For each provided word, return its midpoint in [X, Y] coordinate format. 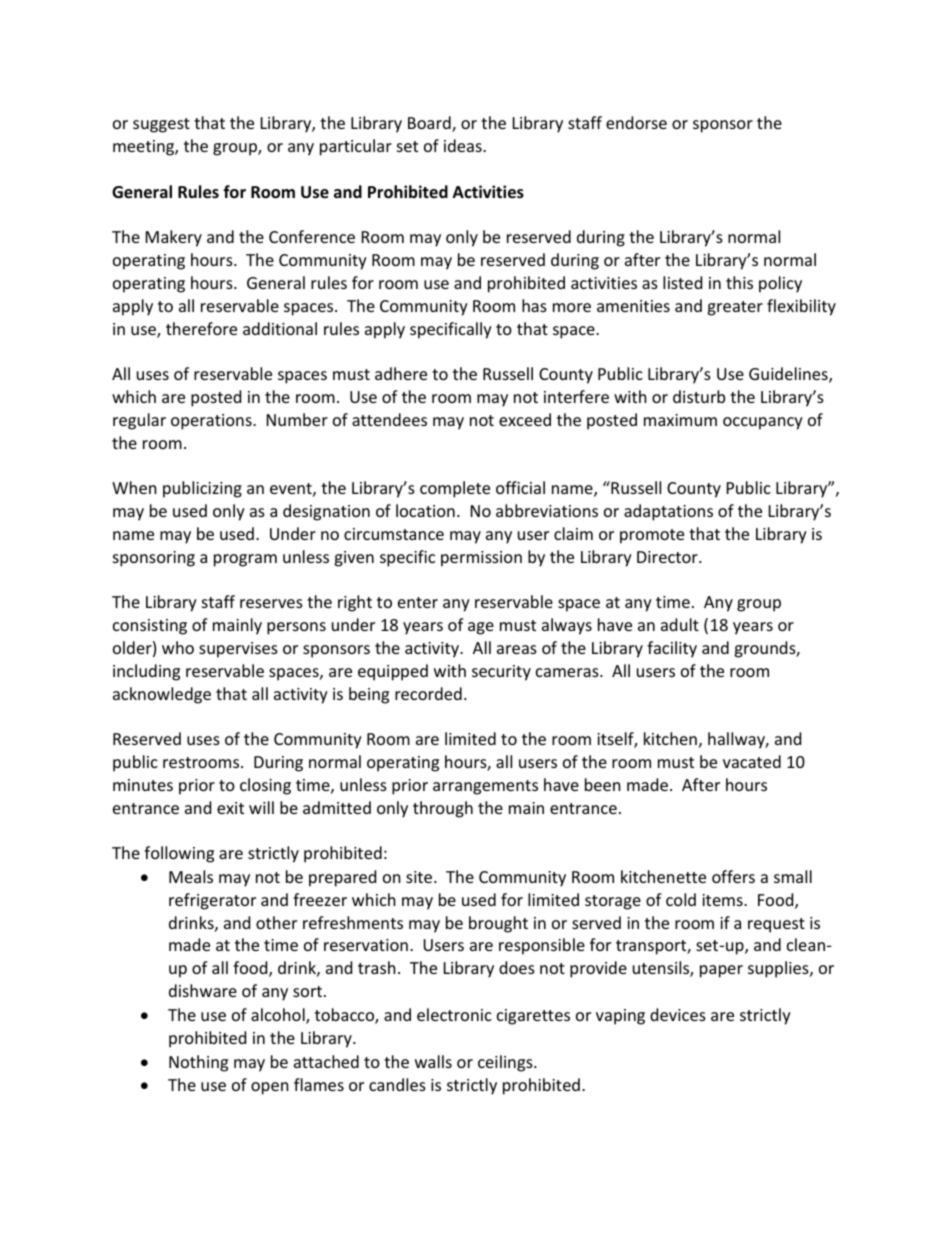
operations [212, 422]
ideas [464, 145]
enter [418, 602]
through [443, 809]
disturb [699, 396]
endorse [636, 122]
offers [733, 876]
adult [680, 624]
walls [433, 1061]
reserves [271, 603]
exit [230, 808]
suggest [161, 125]
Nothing [198, 1063]
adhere [401, 373]
